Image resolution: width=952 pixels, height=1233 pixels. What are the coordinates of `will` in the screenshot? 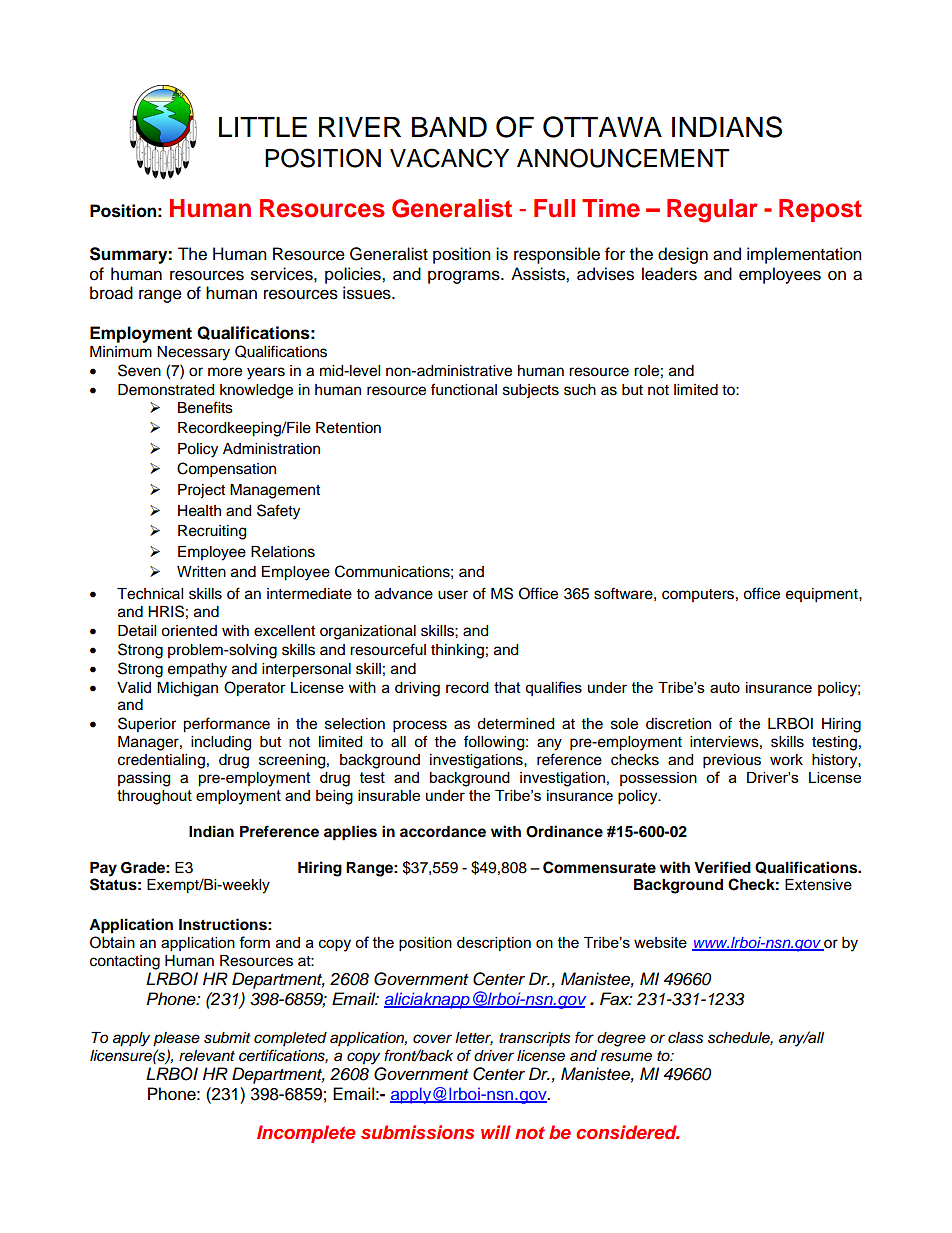 It's located at (496, 1132).
